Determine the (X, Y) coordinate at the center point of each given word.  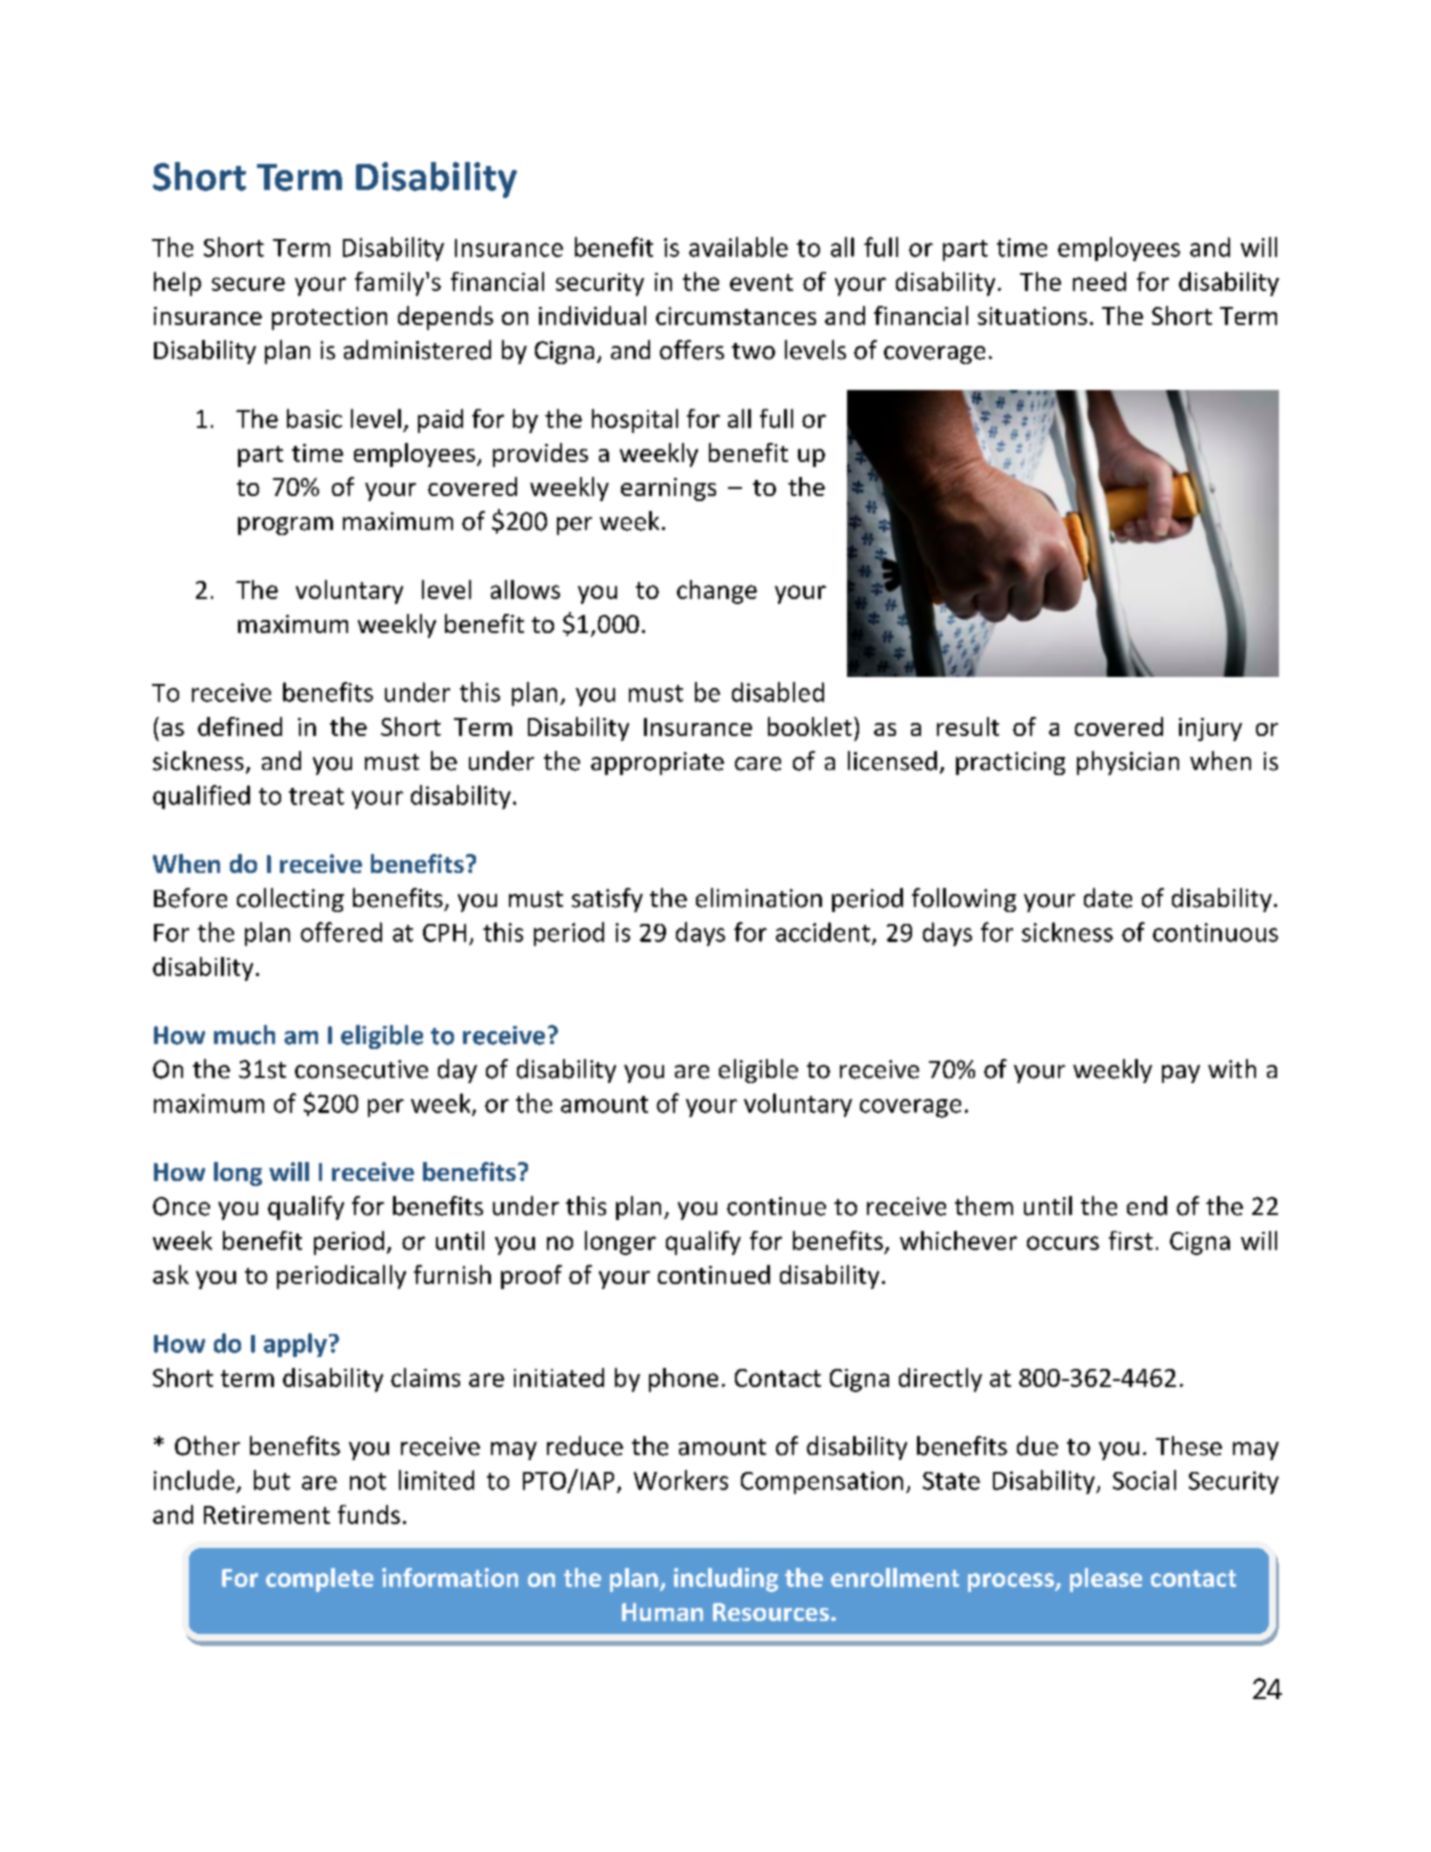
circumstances (736, 316)
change (717, 592)
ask (171, 1274)
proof (531, 1277)
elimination (759, 898)
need (1099, 281)
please (1106, 1580)
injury (1210, 729)
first (1131, 1240)
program (285, 526)
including (726, 1580)
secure (248, 284)
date (1108, 898)
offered (341, 932)
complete (320, 1580)
